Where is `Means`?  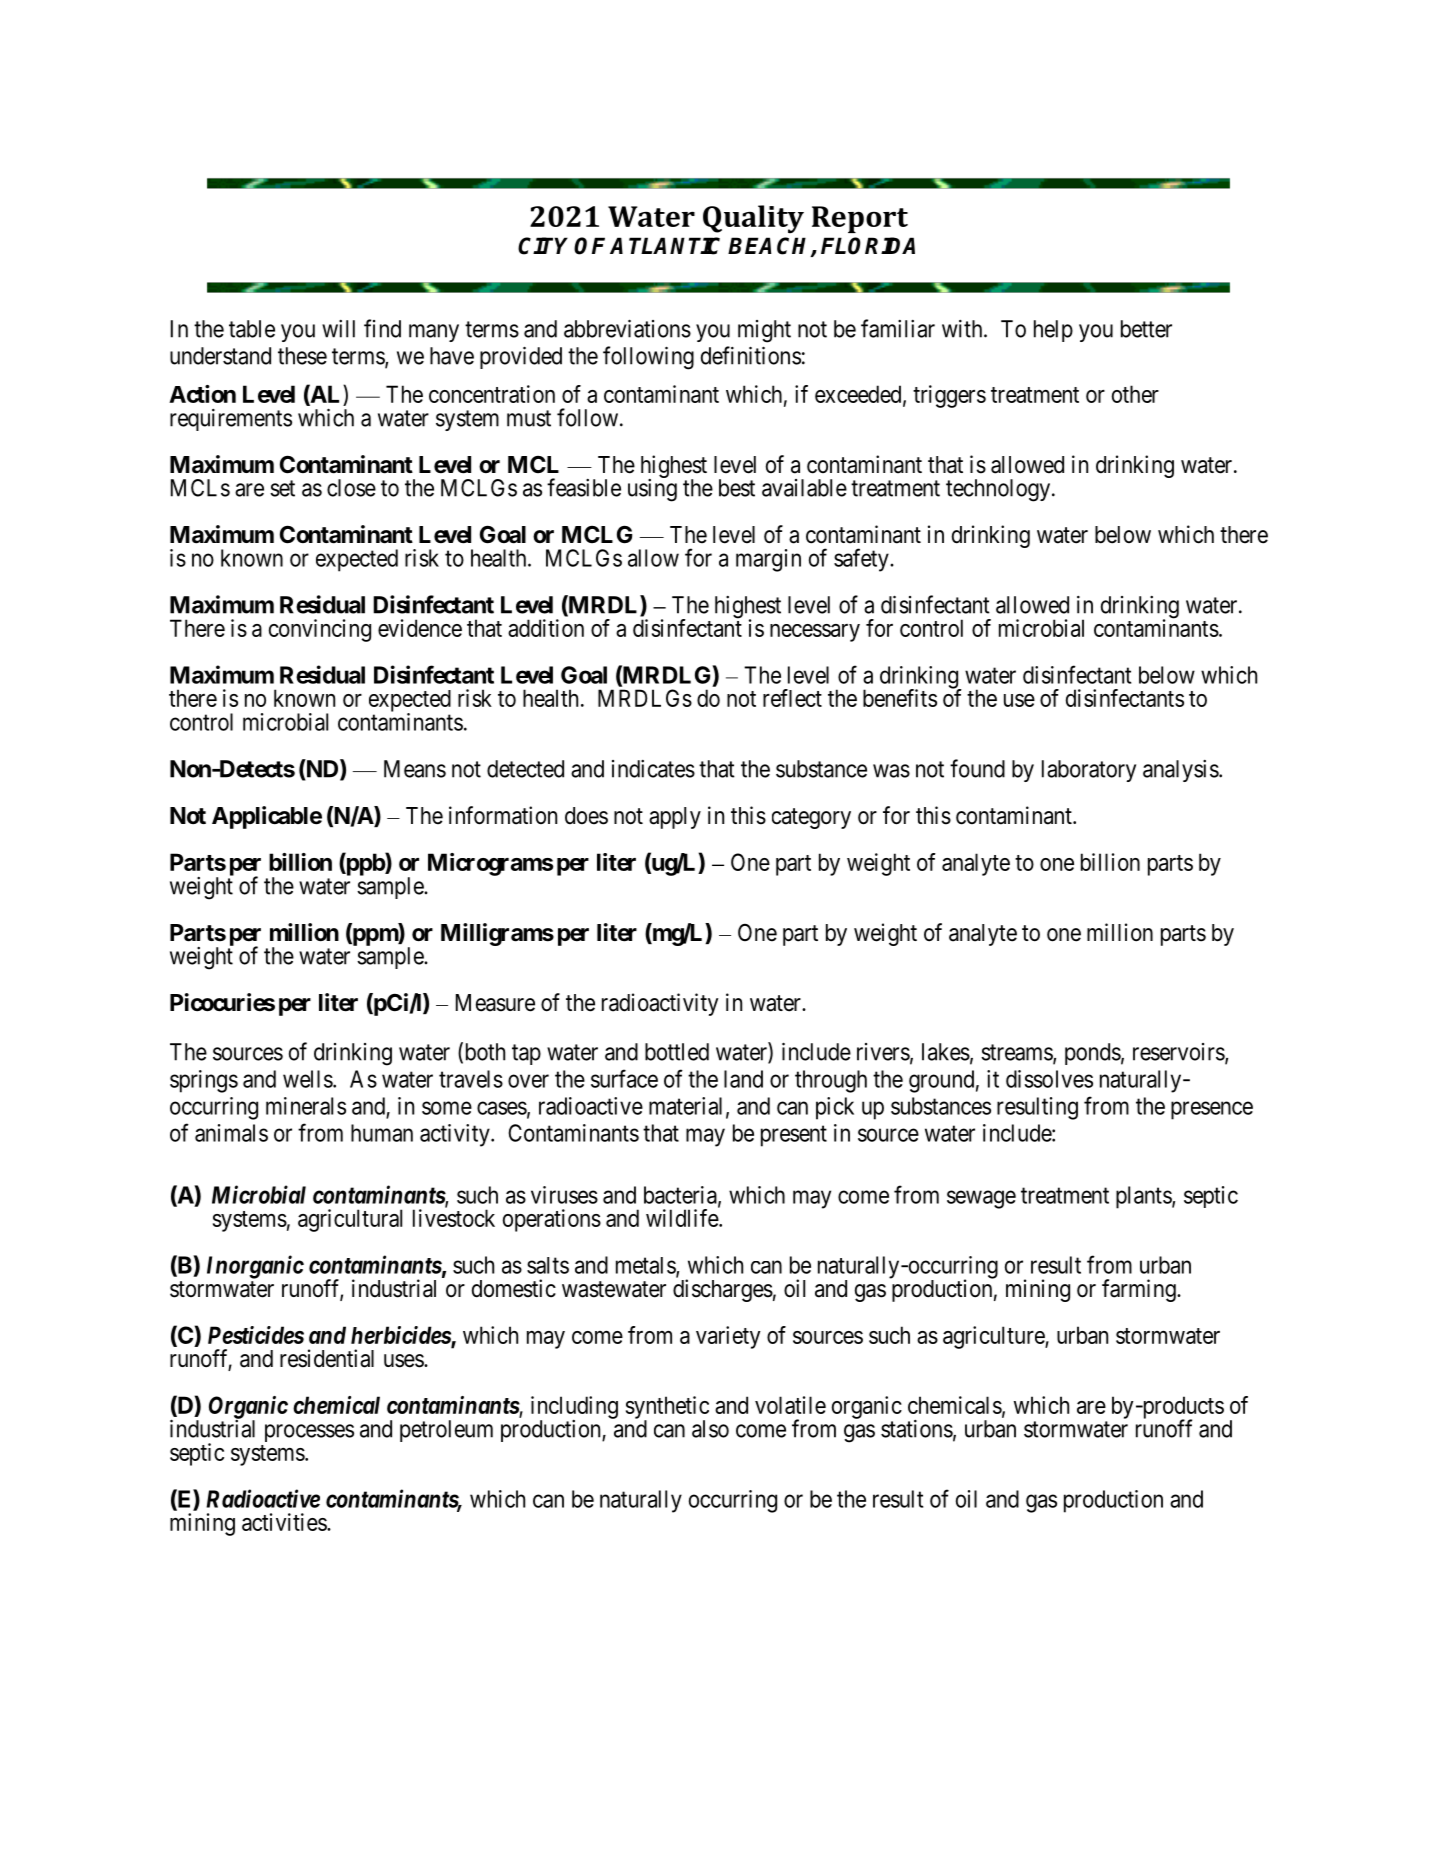
Means is located at coordinates (415, 769).
